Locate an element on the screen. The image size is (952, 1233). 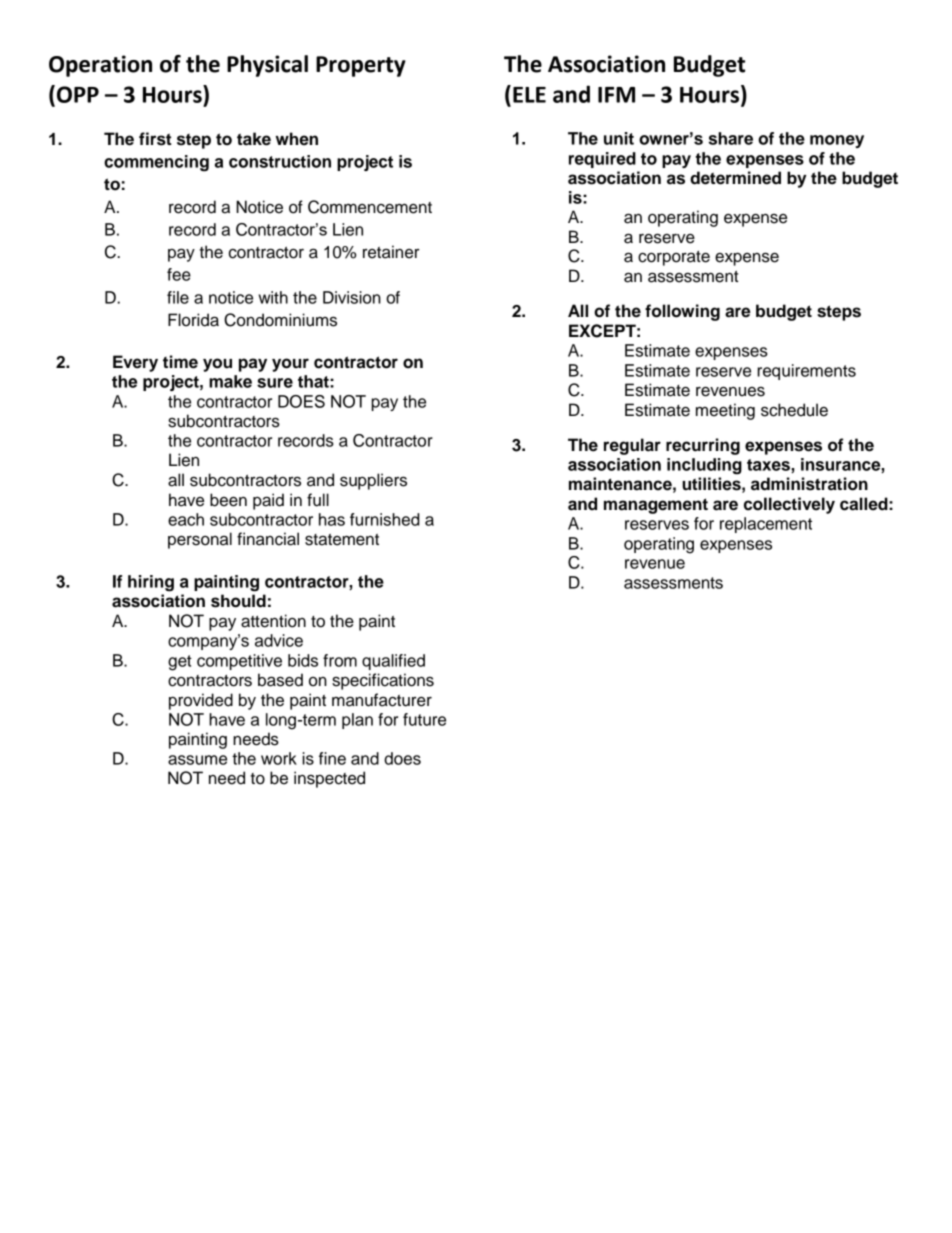
requirements is located at coordinates (806, 372).
